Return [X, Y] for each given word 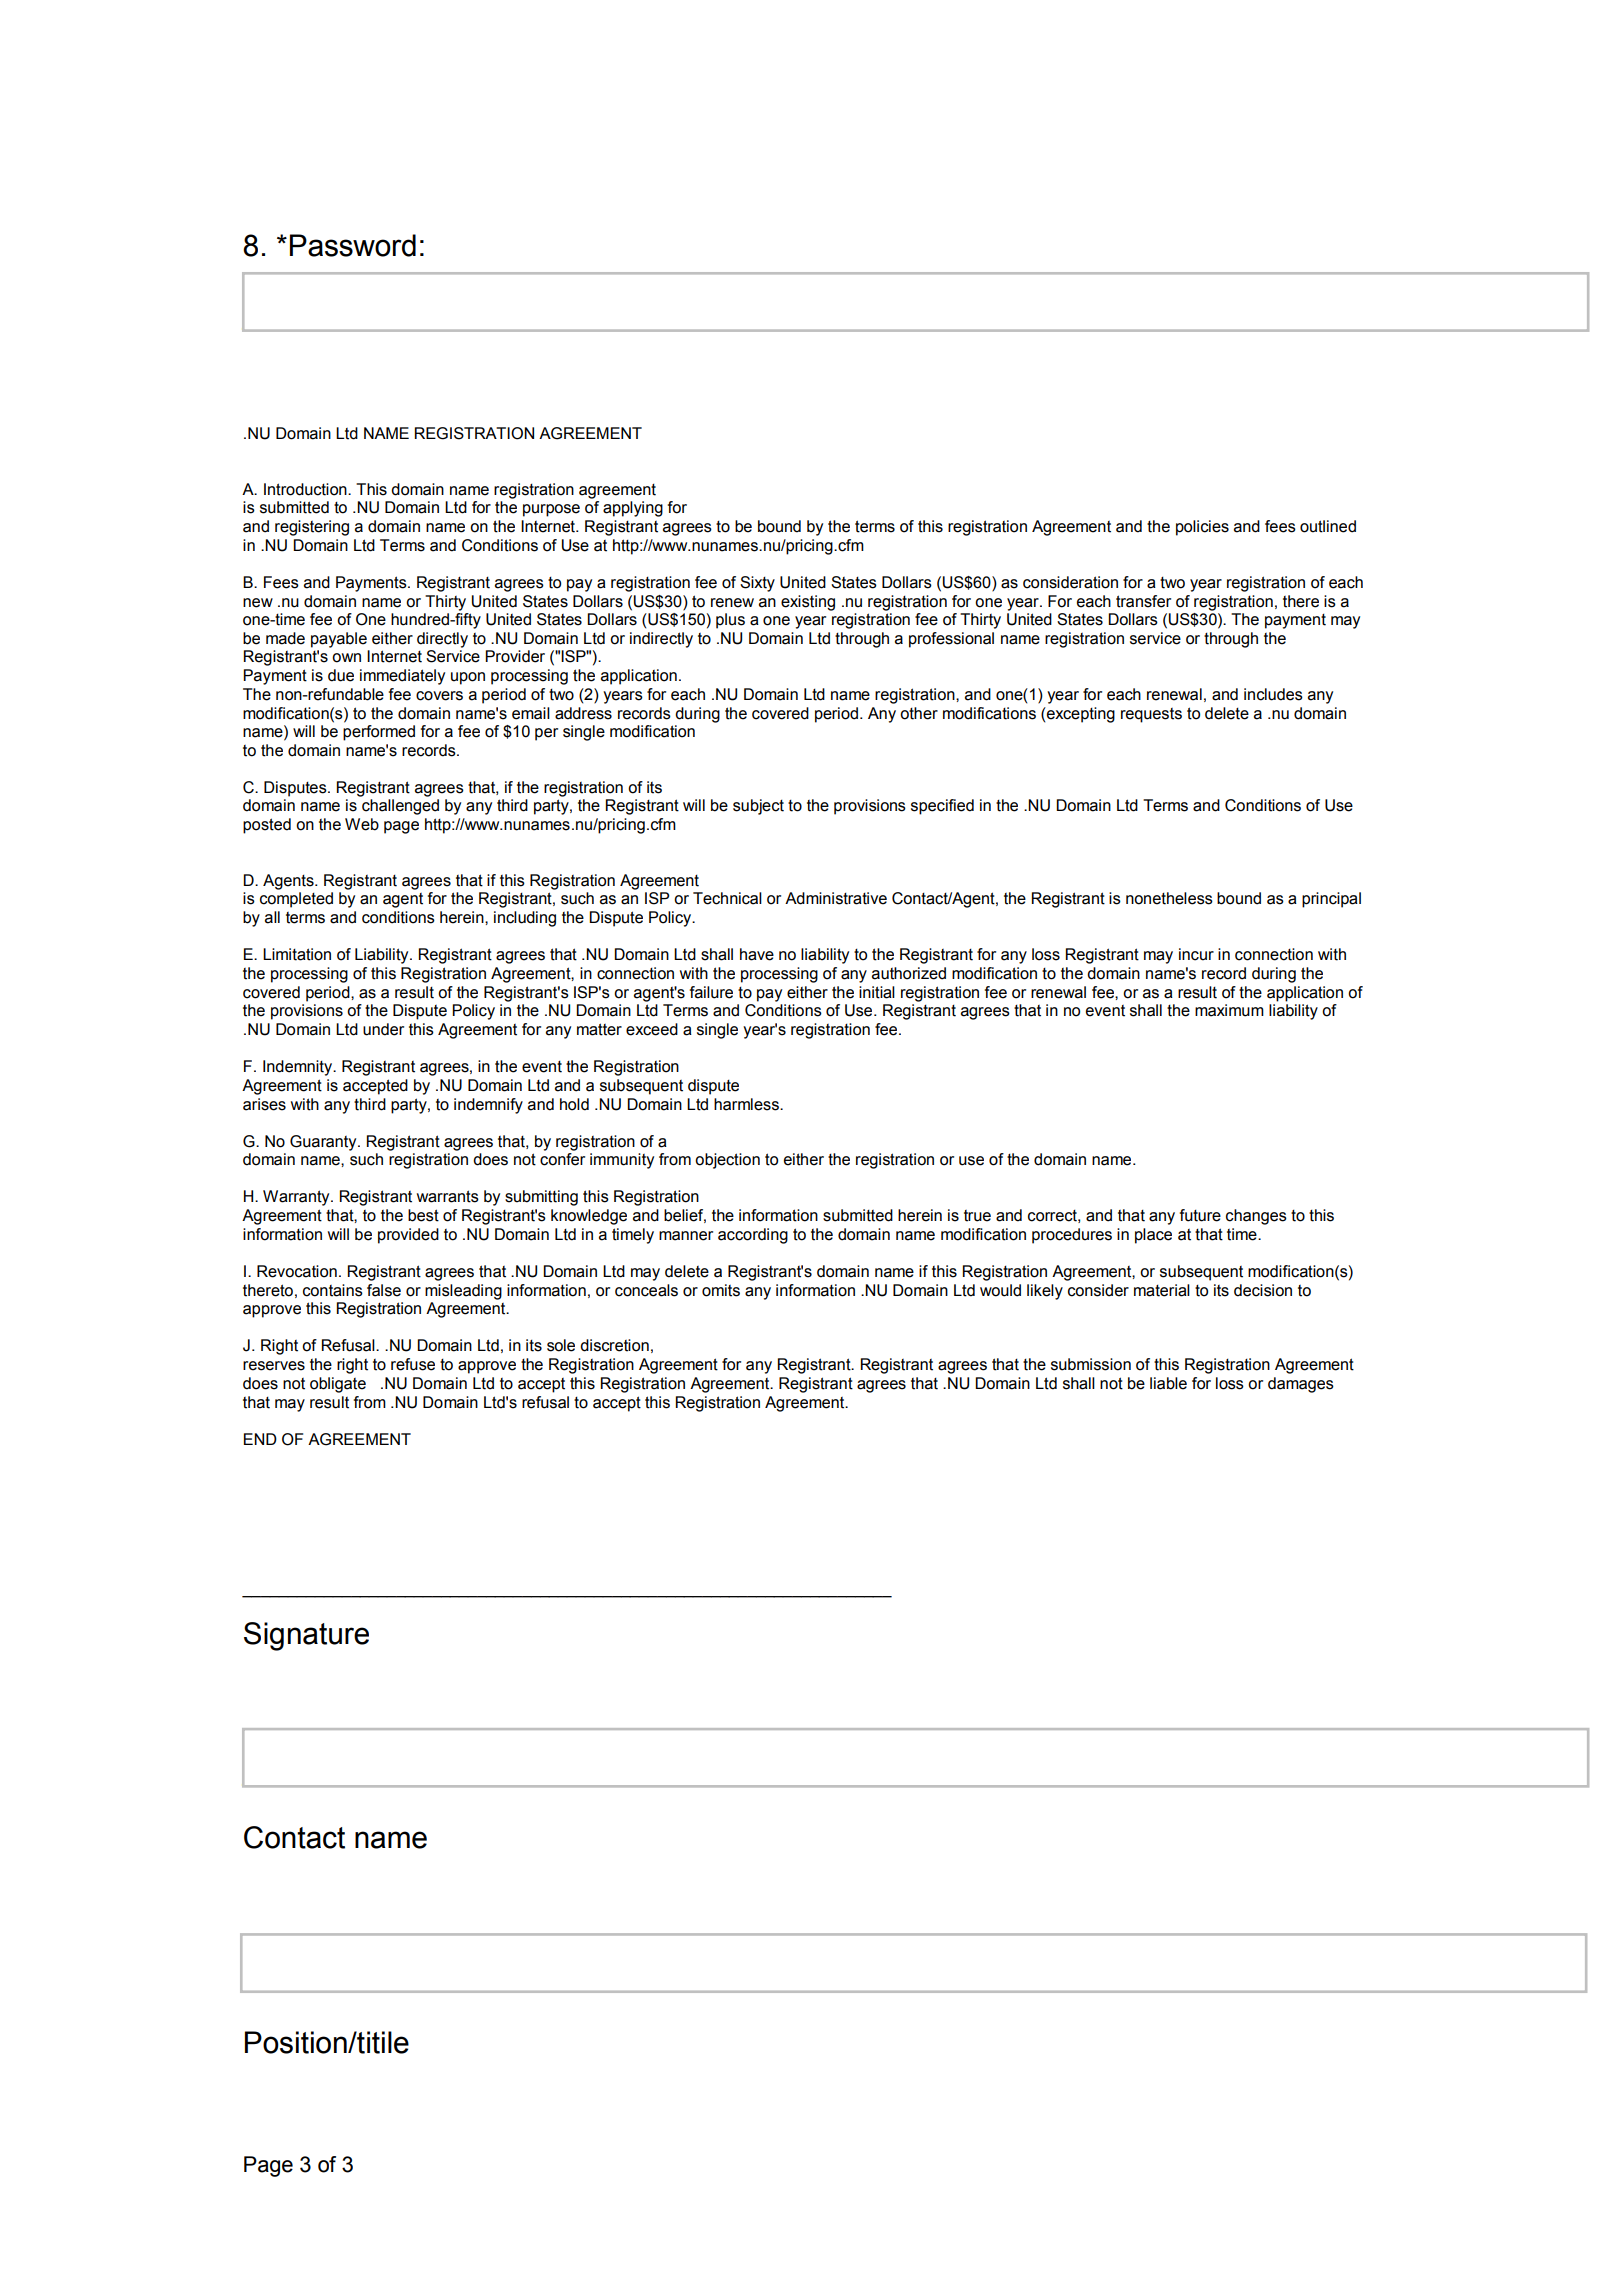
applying [633, 509]
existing [808, 603]
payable [339, 640]
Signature [306, 1636]
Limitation [297, 954]
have [757, 954]
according [753, 1236]
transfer [1143, 601]
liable [1168, 1383]
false [384, 1290]
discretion [614, 1345]
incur [1196, 954]
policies [1202, 528]
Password [353, 245]
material [1162, 1290]
